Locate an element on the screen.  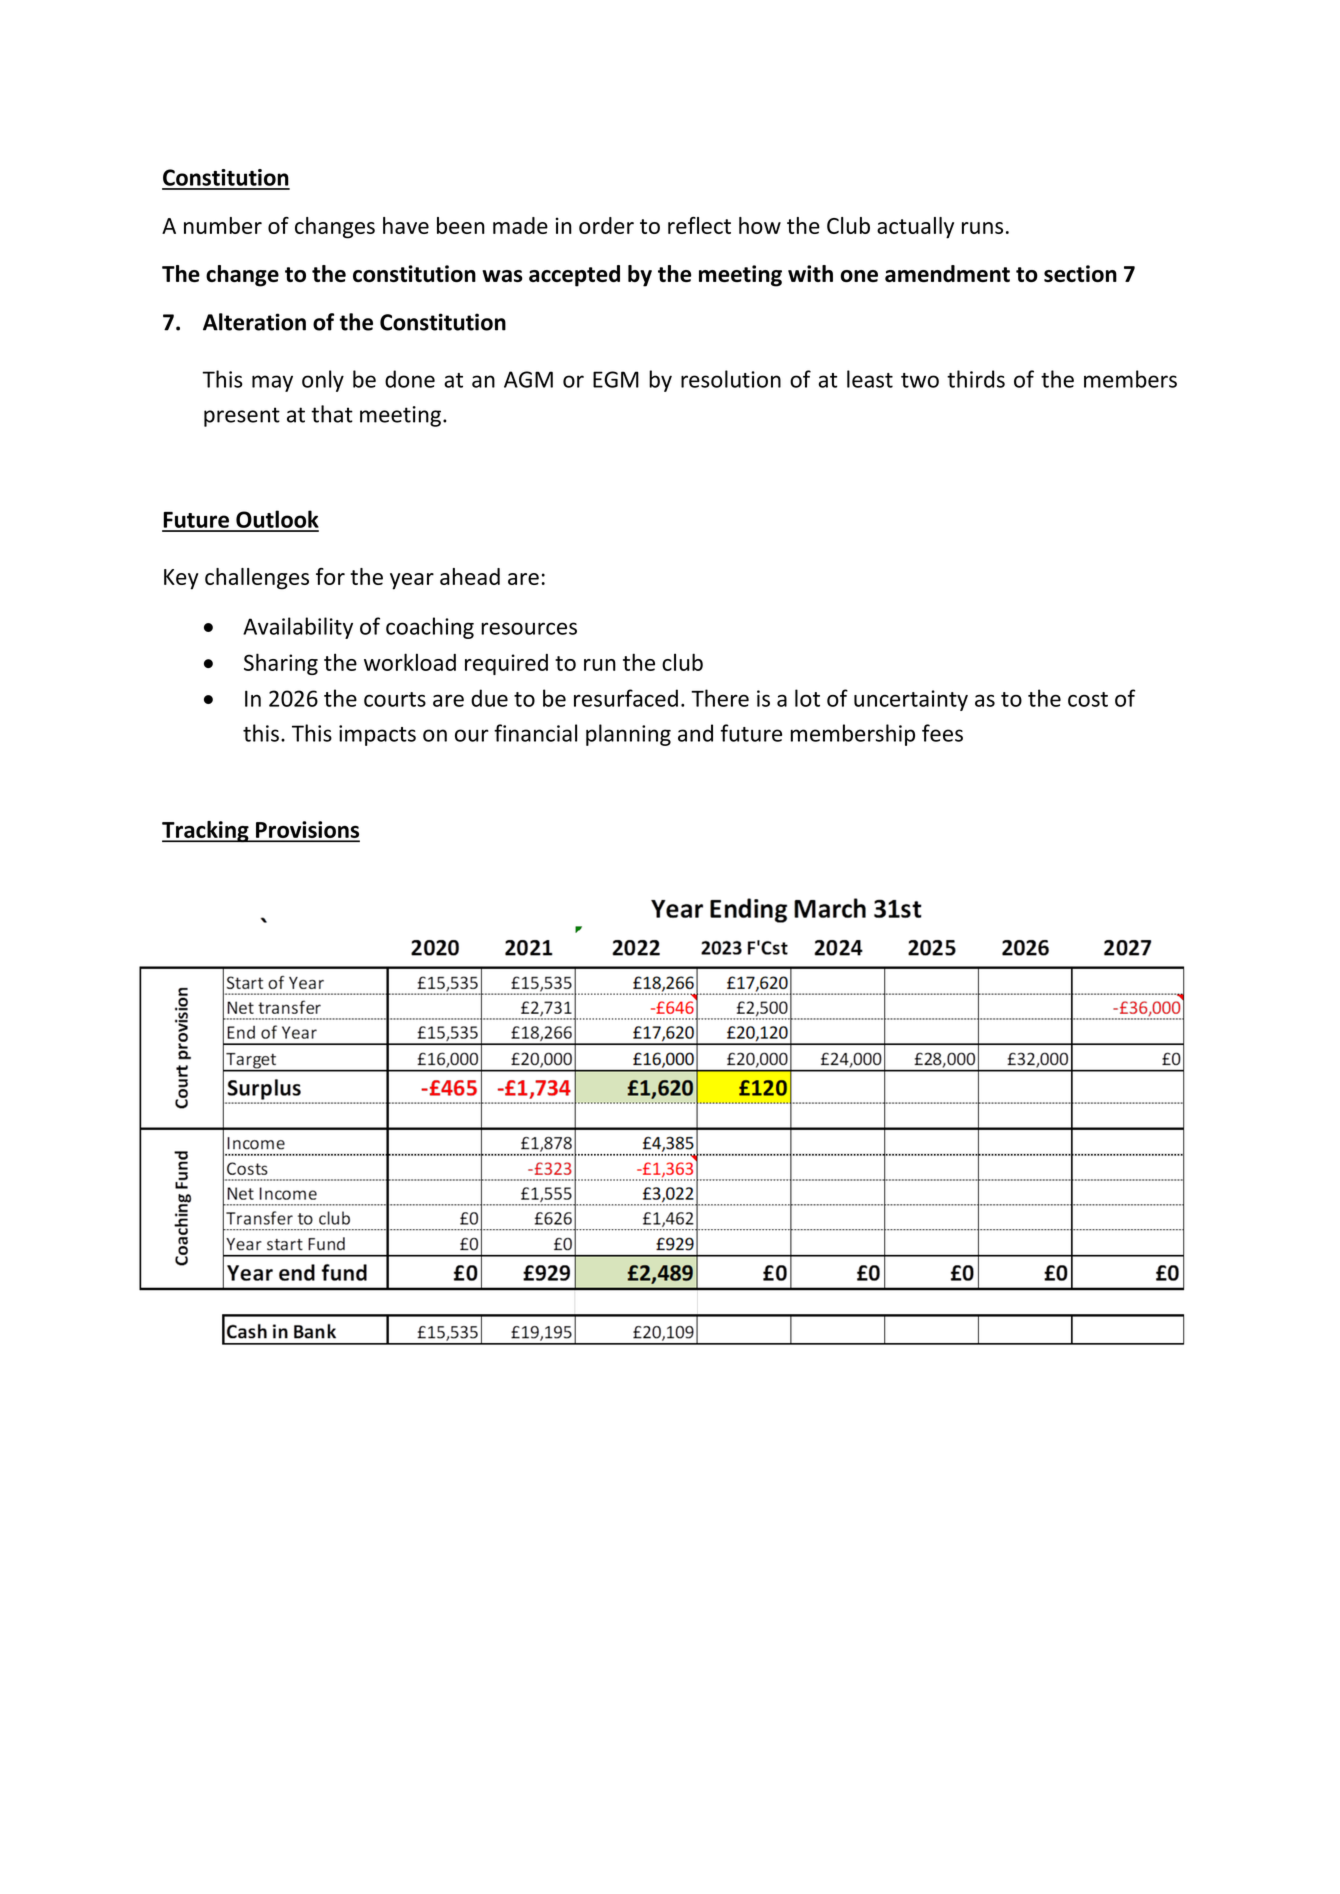
ahead is located at coordinates (470, 576).
